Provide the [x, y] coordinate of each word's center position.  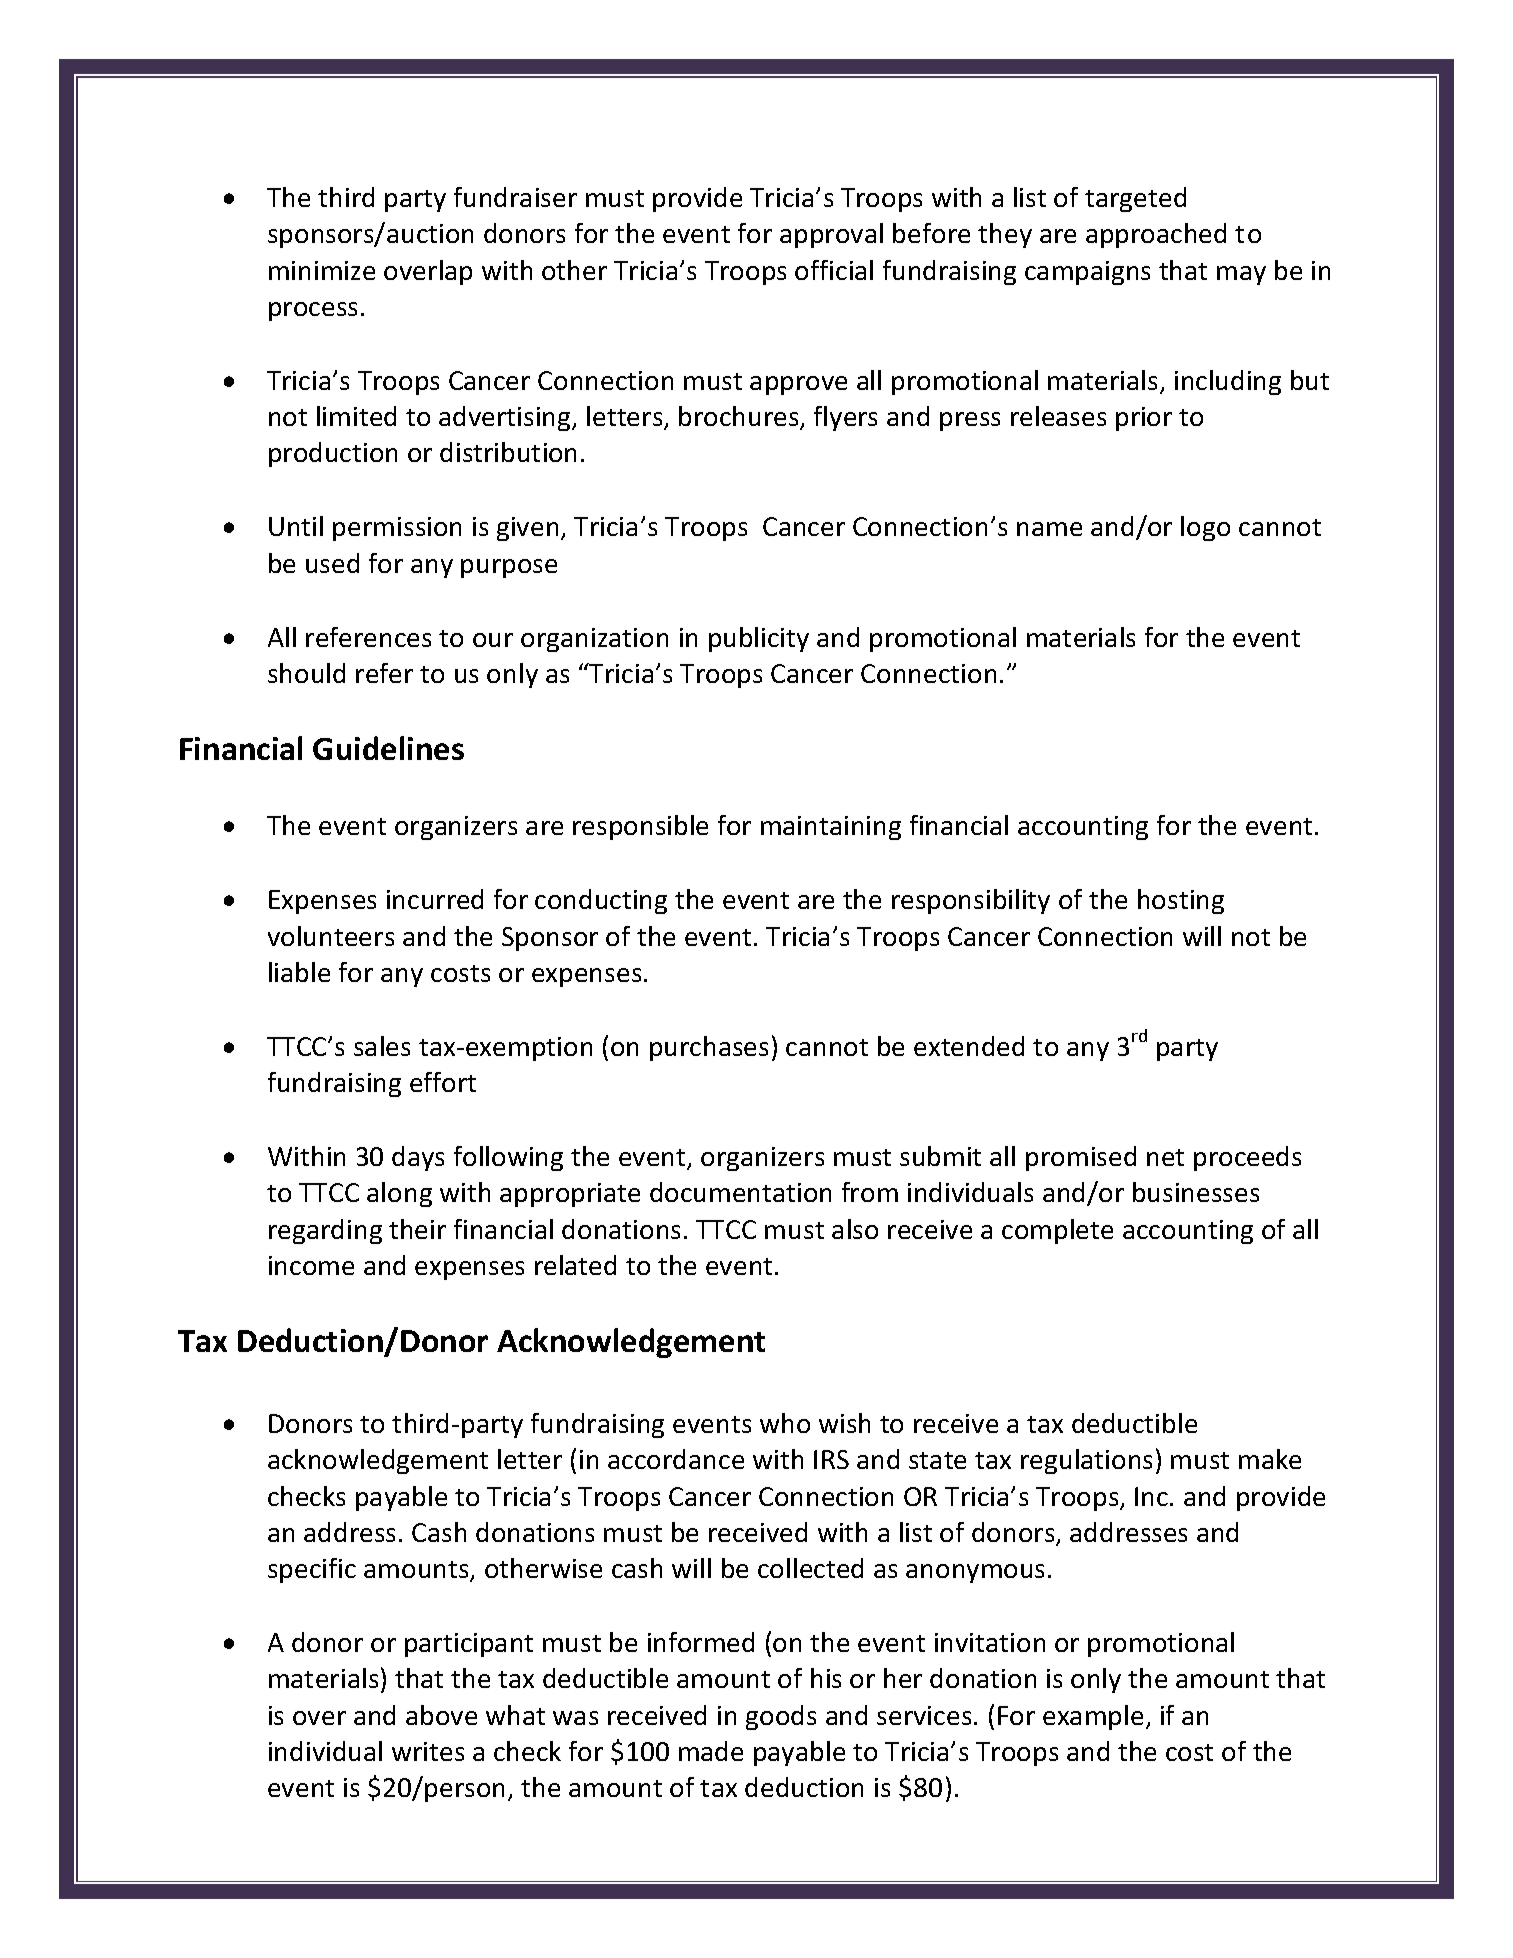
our [493, 640]
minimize [322, 270]
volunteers [331, 936]
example [1093, 1717]
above [441, 1715]
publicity [759, 639]
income [311, 1265]
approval [831, 235]
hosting [1181, 901]
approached [1156, 235]
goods [781, 1717]
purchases [709, 1048]
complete [1057, 1231]
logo [1205, 528]
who [785, 1423]
